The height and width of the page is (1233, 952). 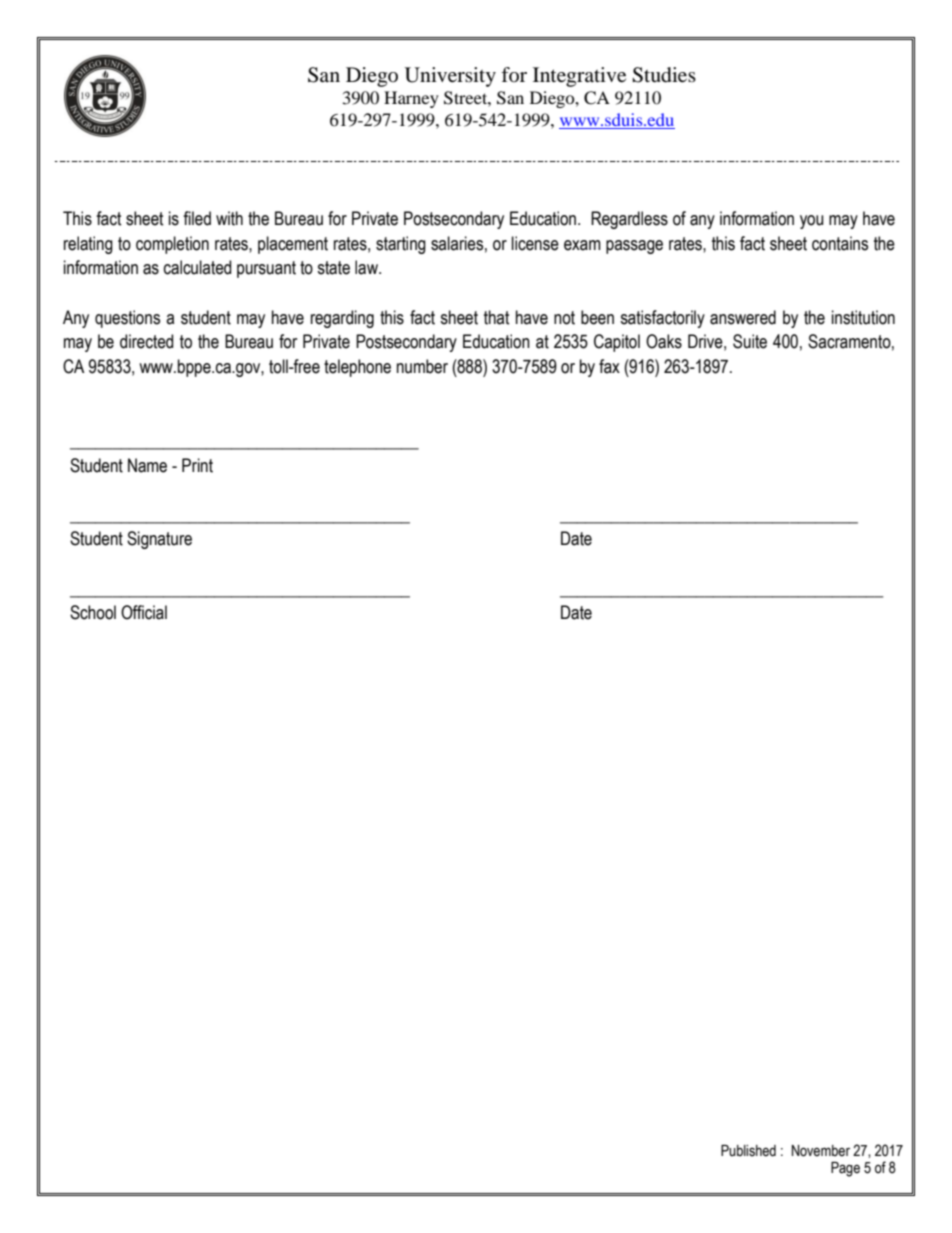 I want to click on Print, so click(x=197, y=465).
